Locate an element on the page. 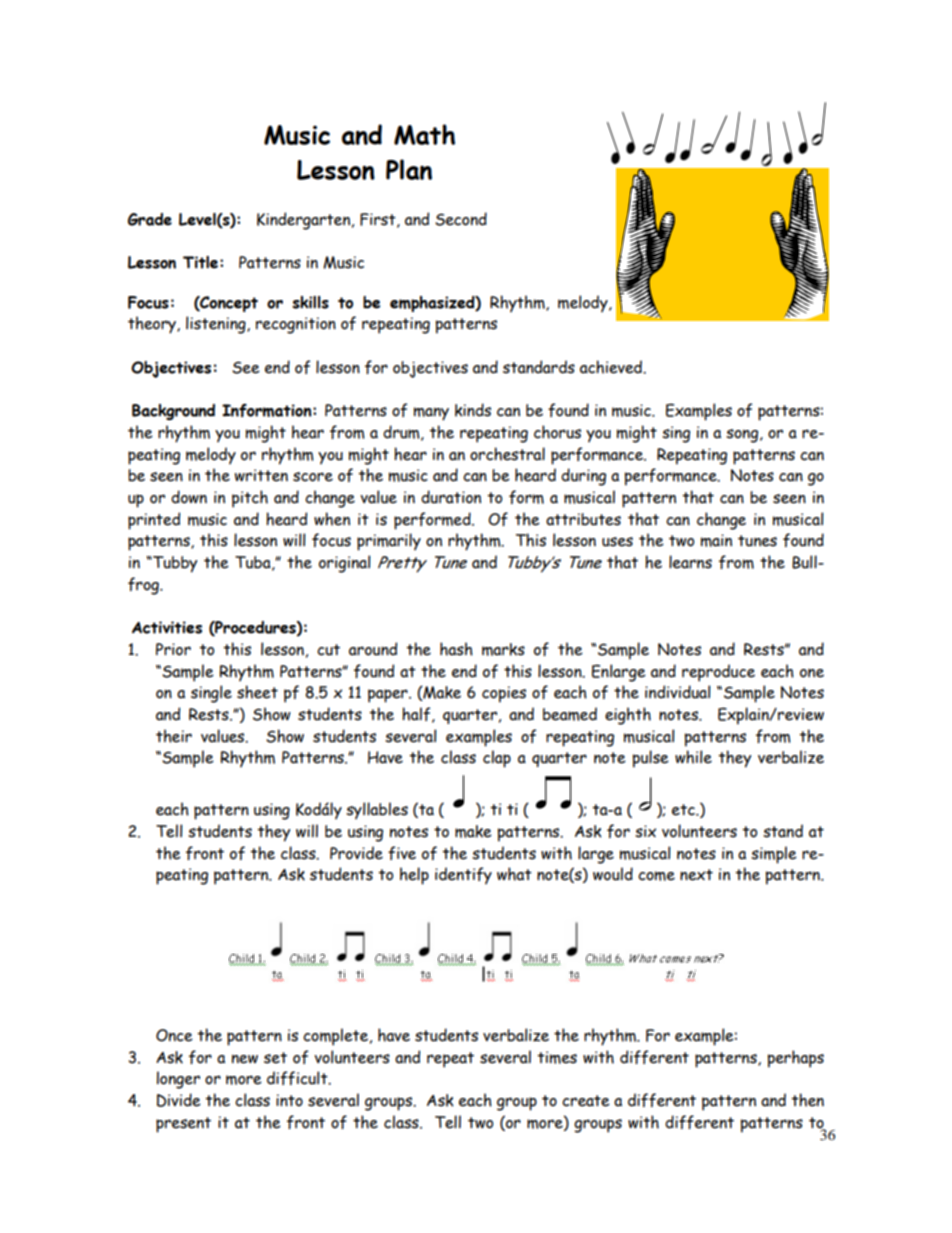 This document has width=952, height=1233. times is located at coordinates (557, 1057).
